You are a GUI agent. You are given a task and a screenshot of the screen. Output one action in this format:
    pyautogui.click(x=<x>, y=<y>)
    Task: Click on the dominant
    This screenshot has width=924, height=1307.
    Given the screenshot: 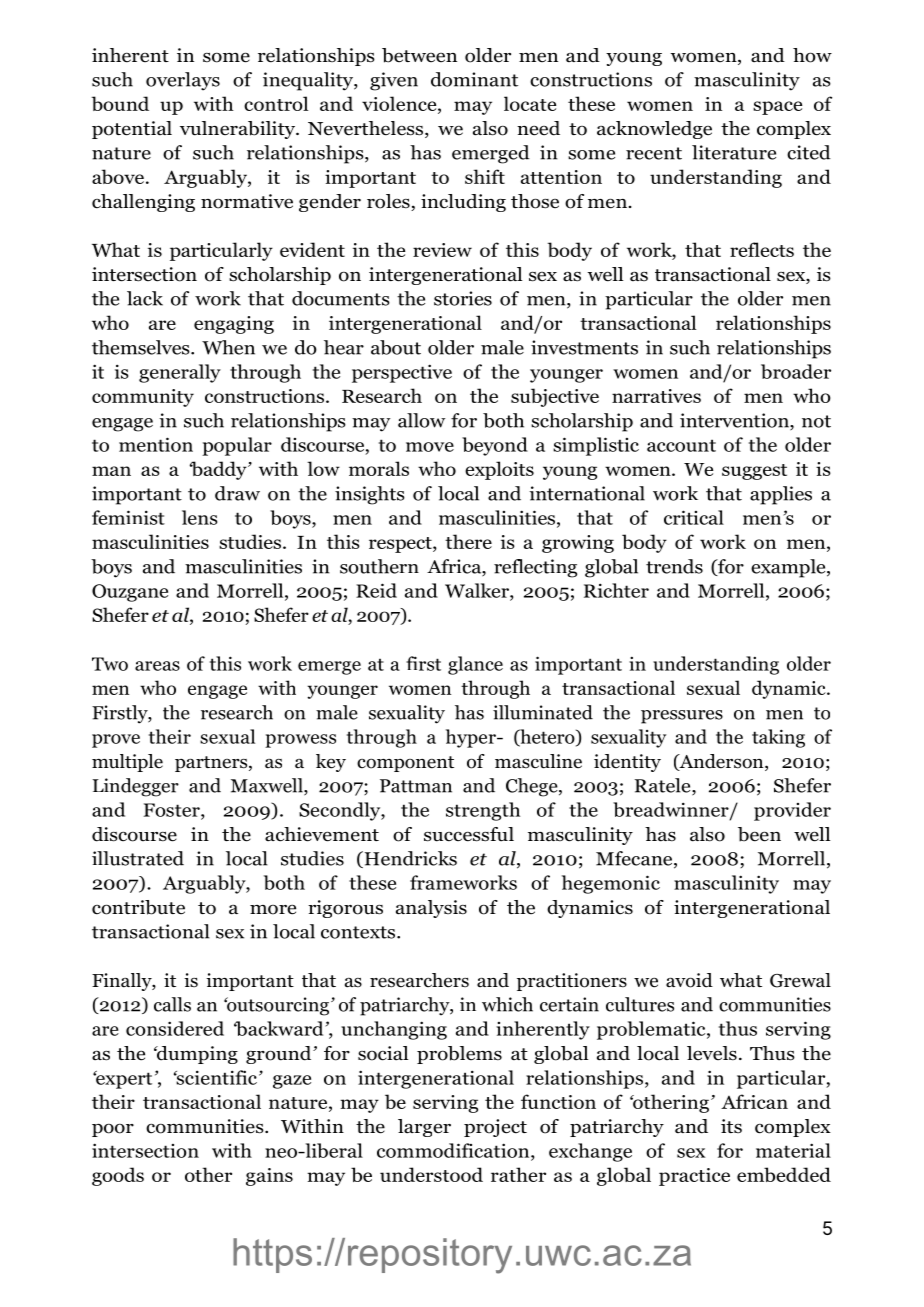 What is the action you would take?
    pyautogui.click(x=474, y=79)
